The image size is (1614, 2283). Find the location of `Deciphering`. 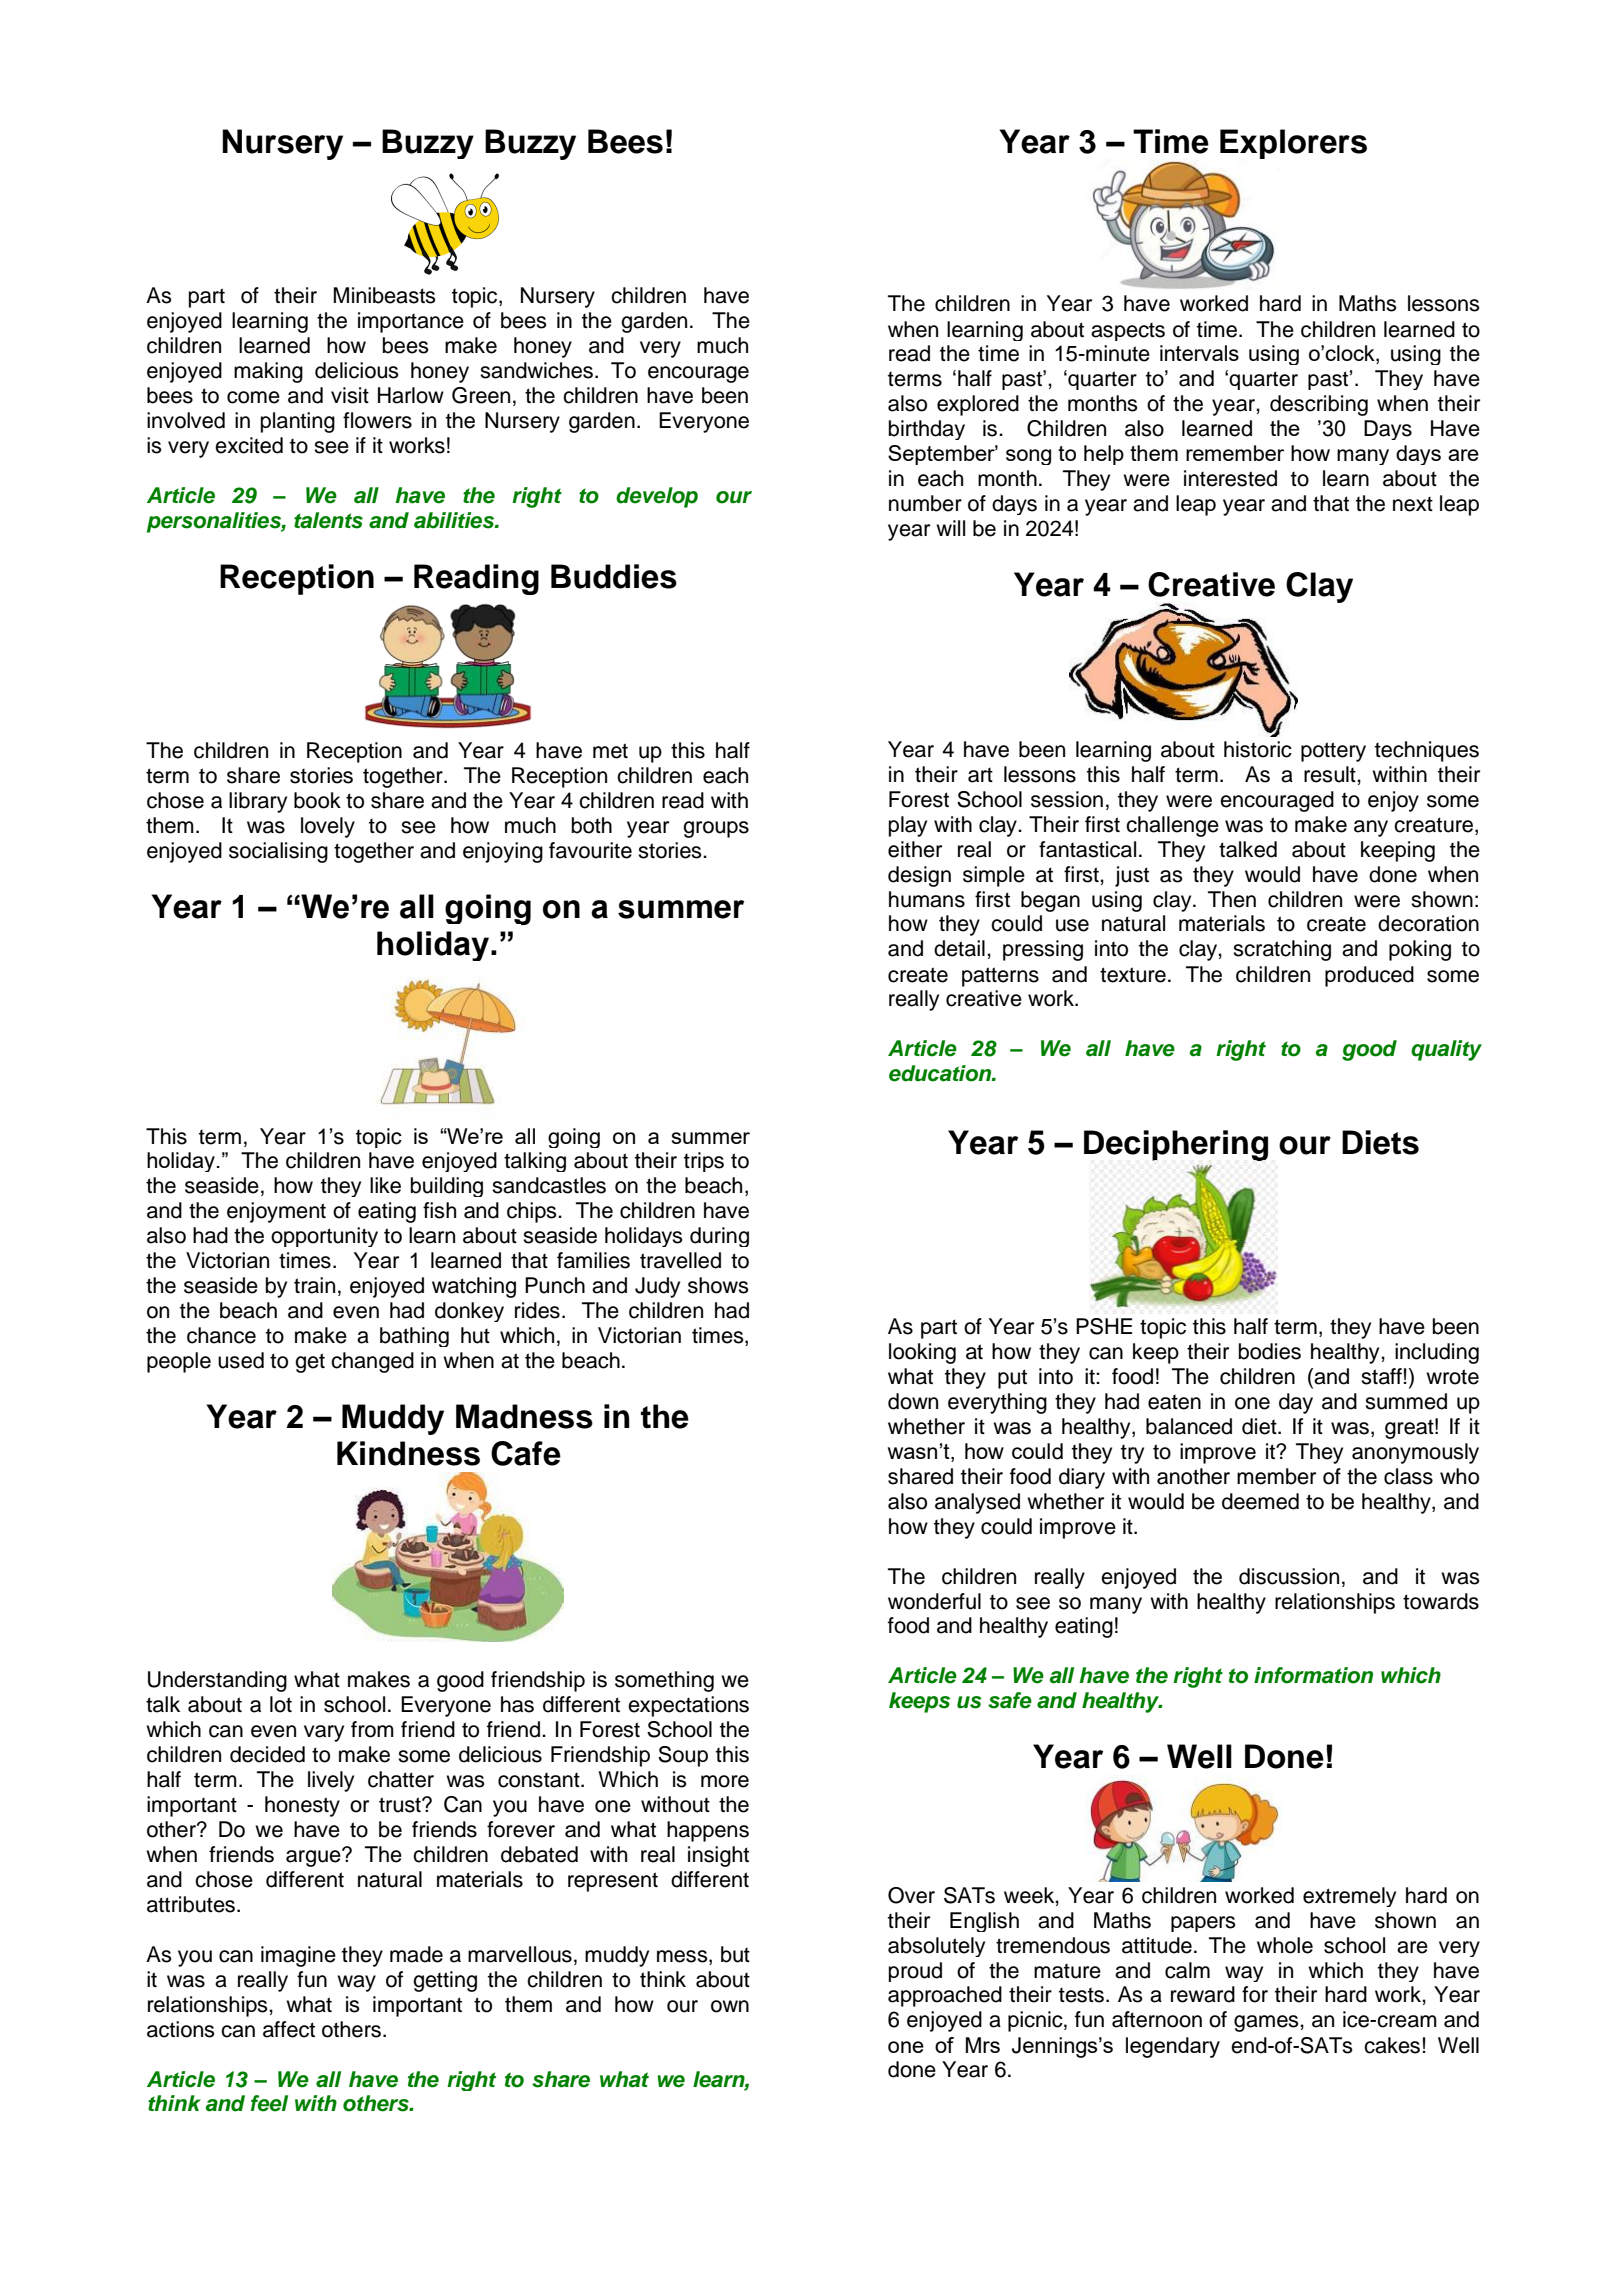

Deciphering is located at coordinates (1176, 1145).
